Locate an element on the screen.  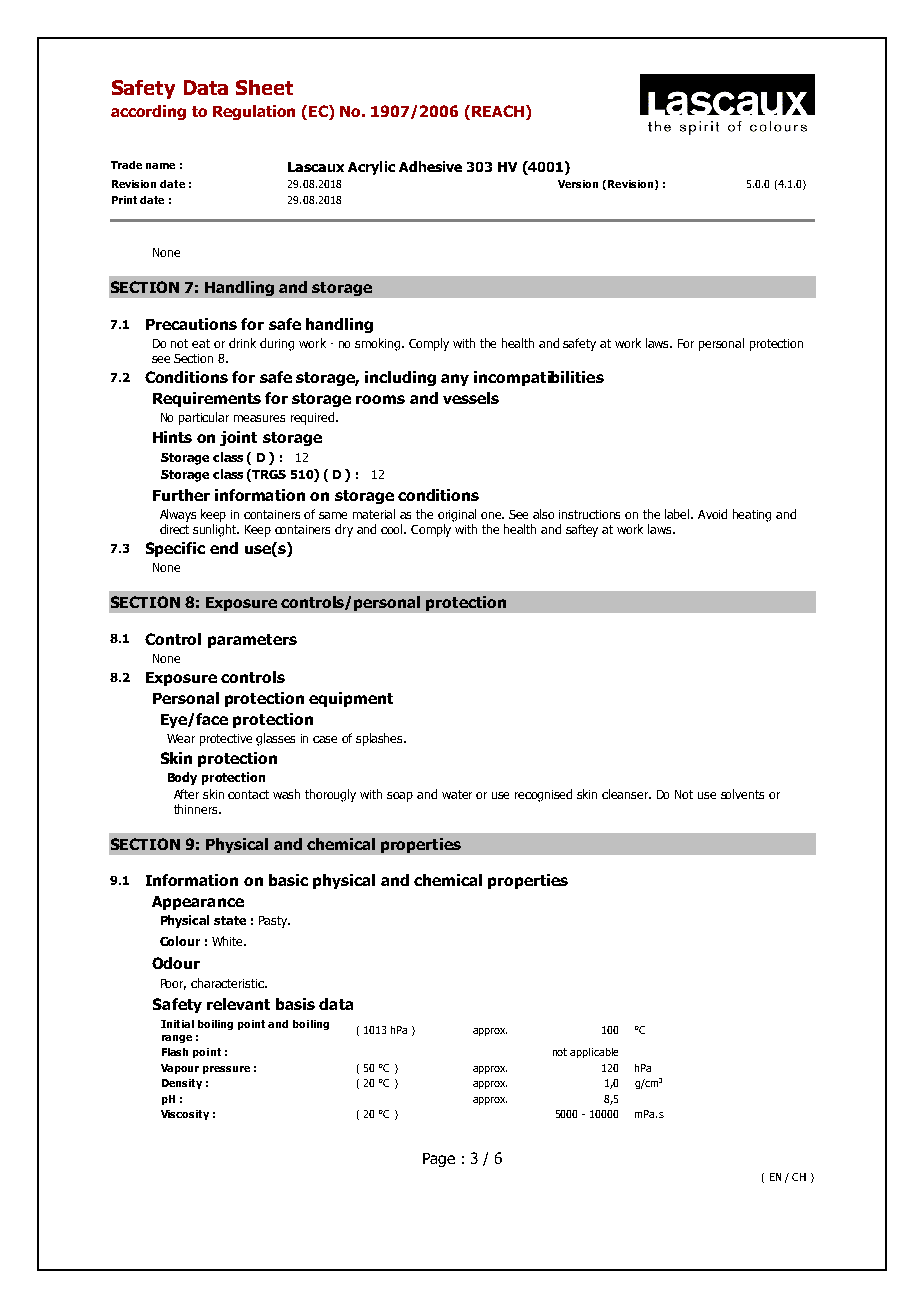
Page is located at coordinates (439, 1160).
